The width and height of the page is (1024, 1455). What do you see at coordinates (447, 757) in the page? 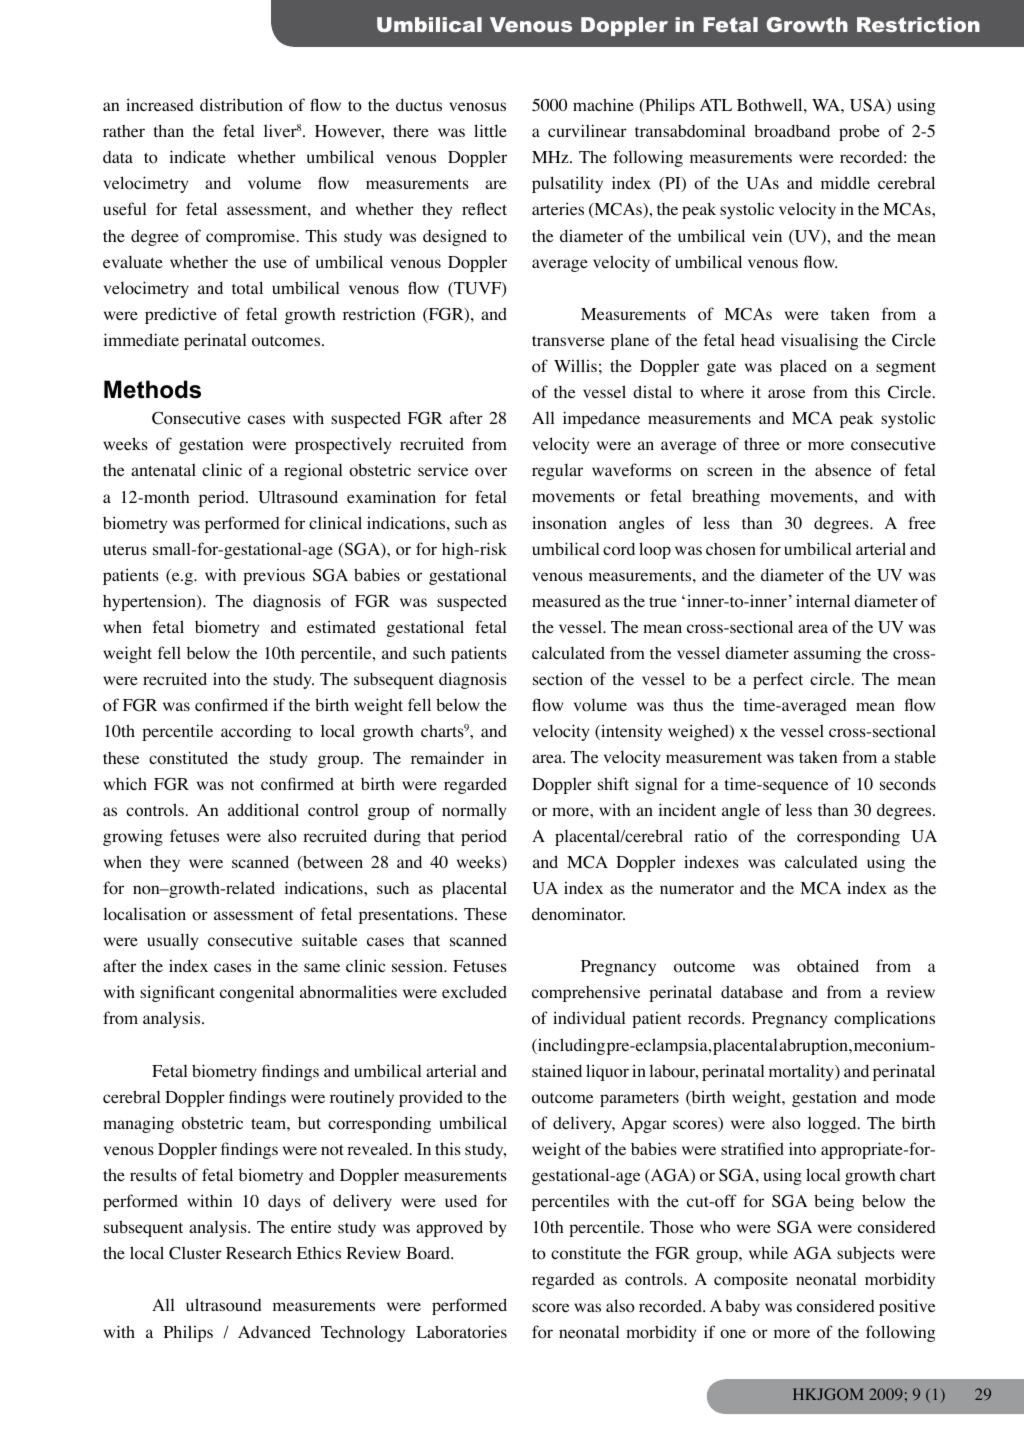
I see `remainder` at bounding box center [447, 757].
